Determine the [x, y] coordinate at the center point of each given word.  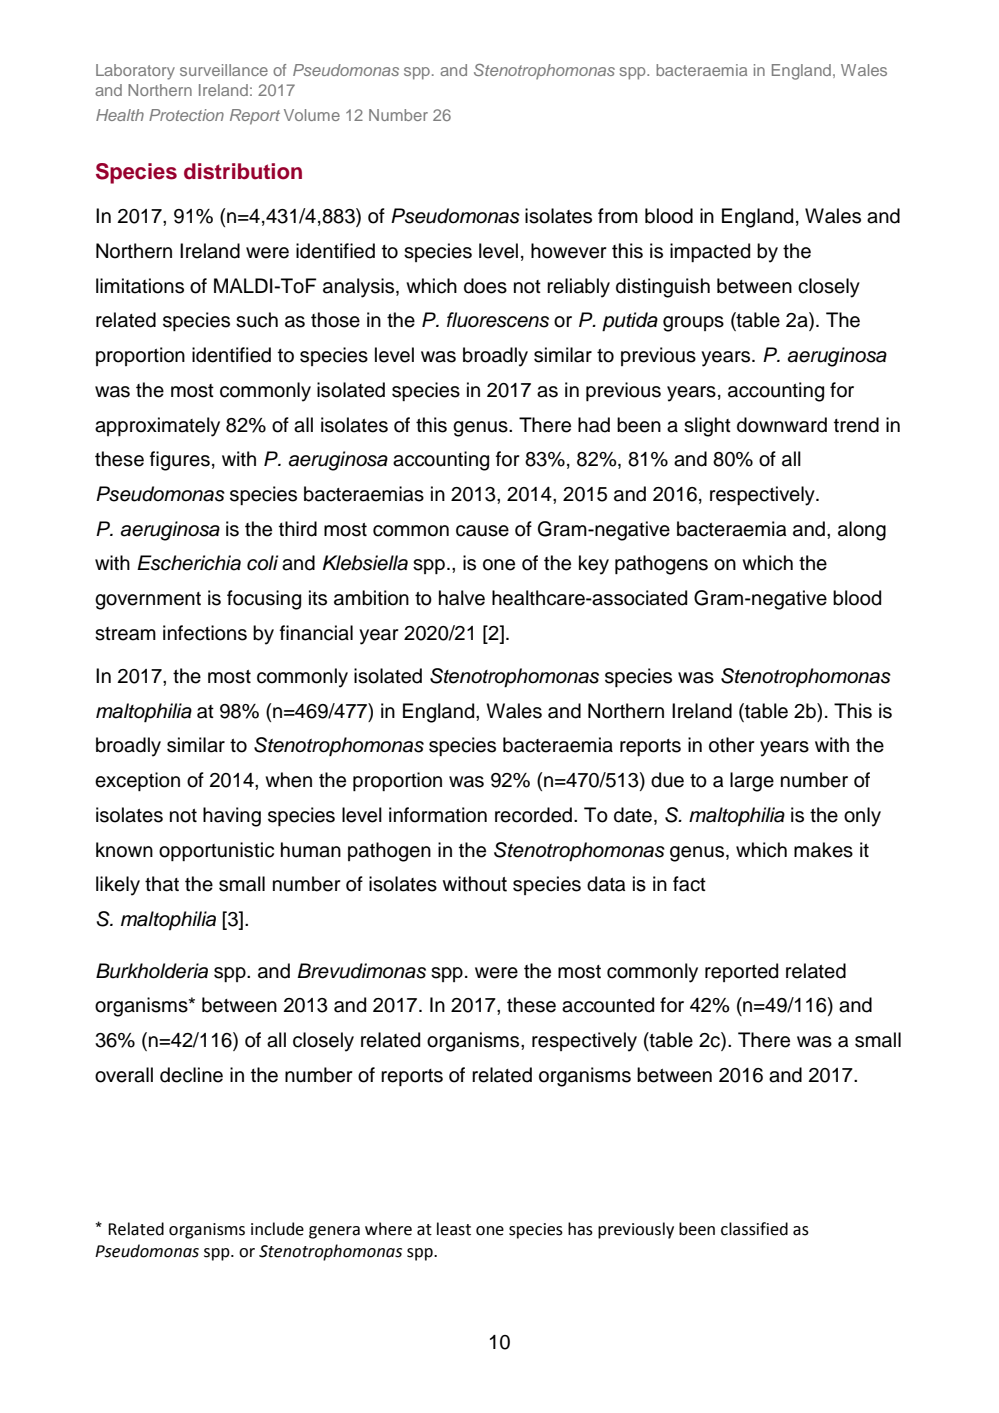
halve [462, 598]
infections [205, 633]
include [277, 1229]
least [454, 1229]
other [732, 745]
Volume [312, 115]
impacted [710, 252]
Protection [186, 115]
